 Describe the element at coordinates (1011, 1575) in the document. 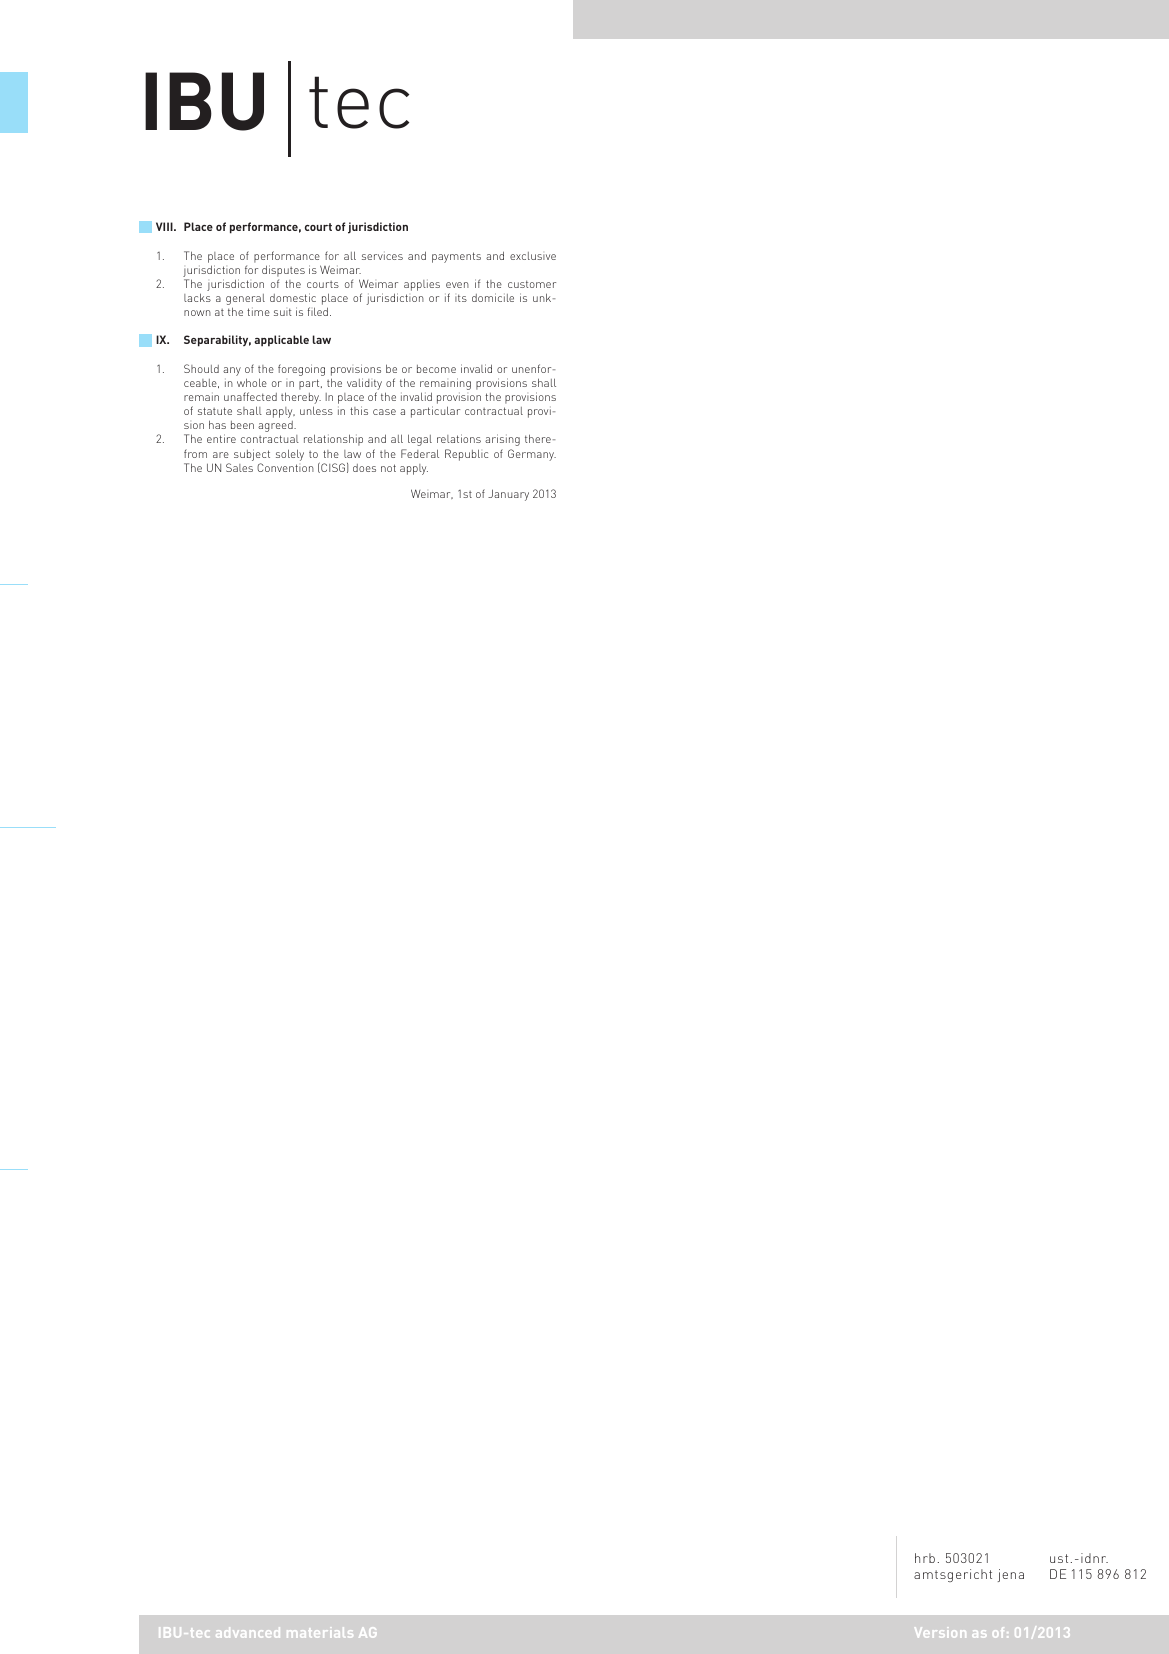

I see `jena` at that location.
